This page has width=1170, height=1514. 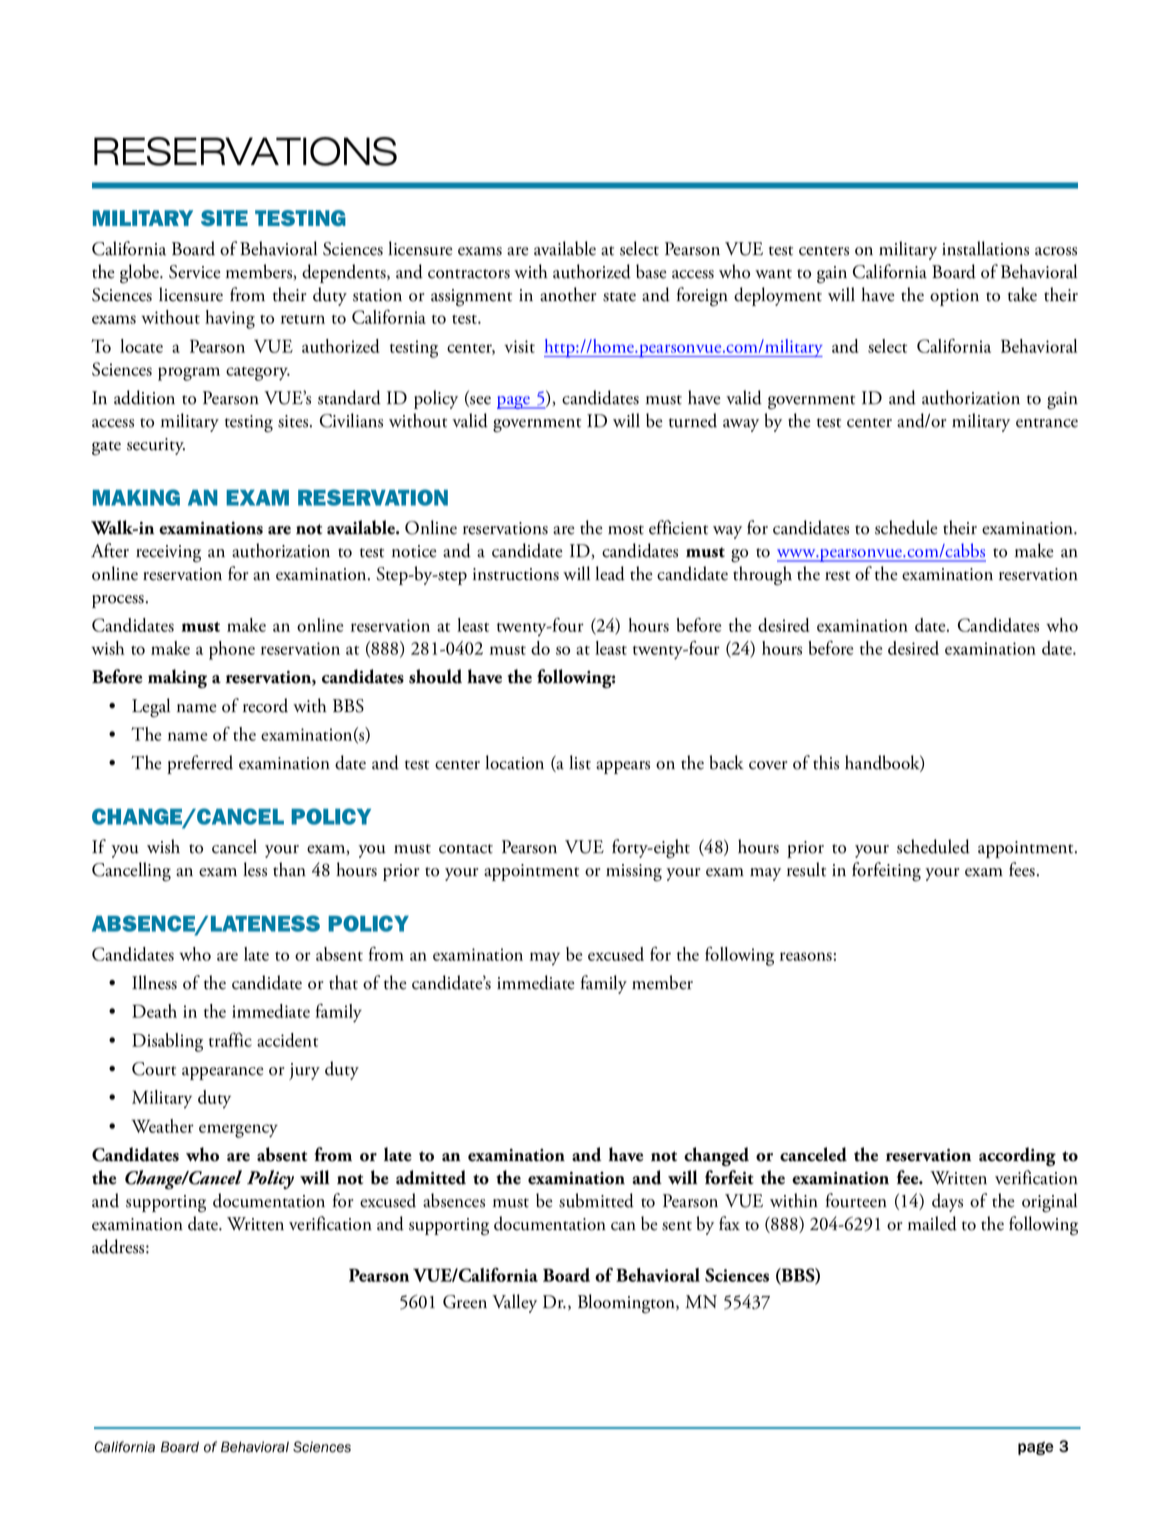 What do you see at coordinates (826, 762) in the page?
I see `this` at bounding box center [826, 762].
